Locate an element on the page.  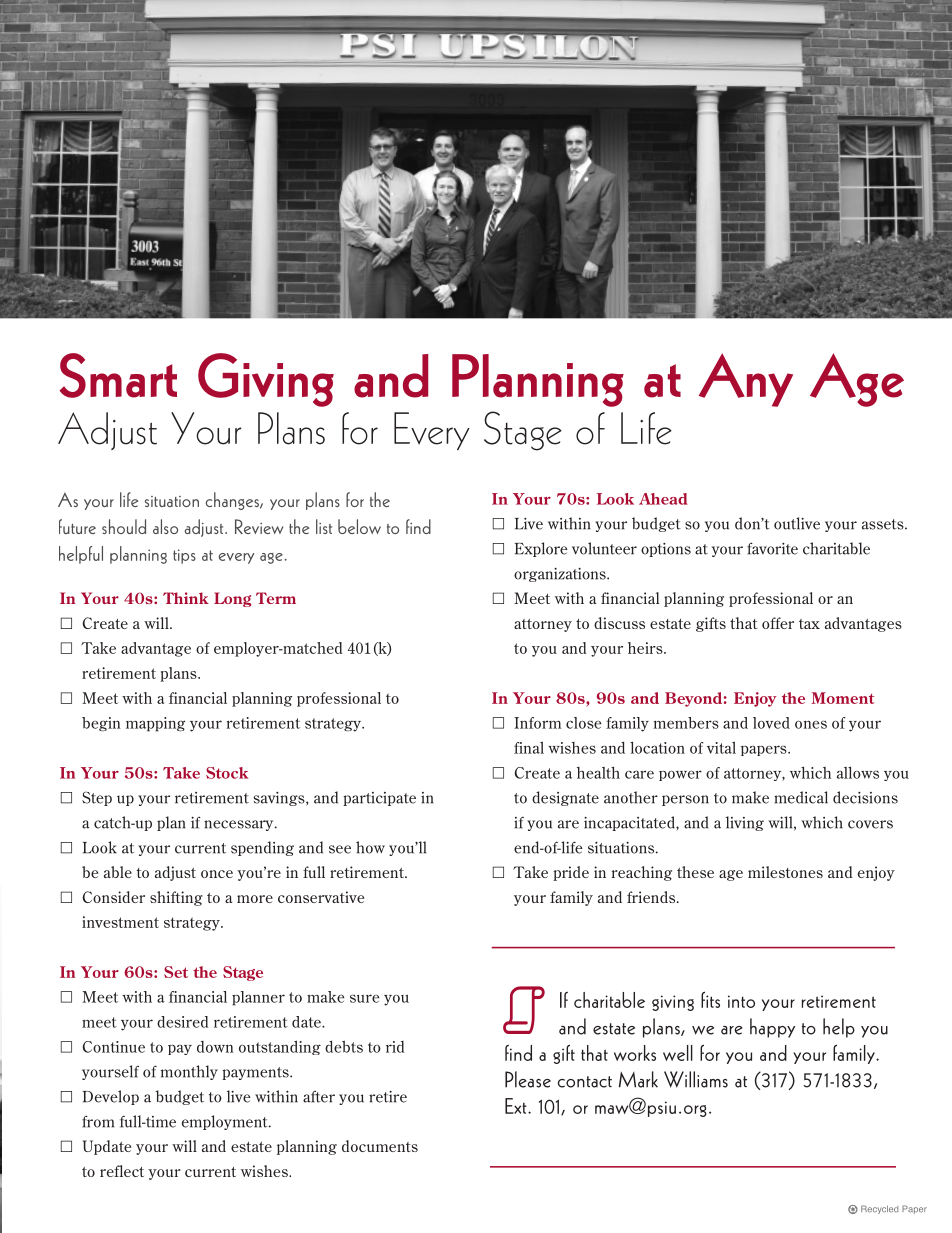
reflect is located at coordinates (122, 1171).
